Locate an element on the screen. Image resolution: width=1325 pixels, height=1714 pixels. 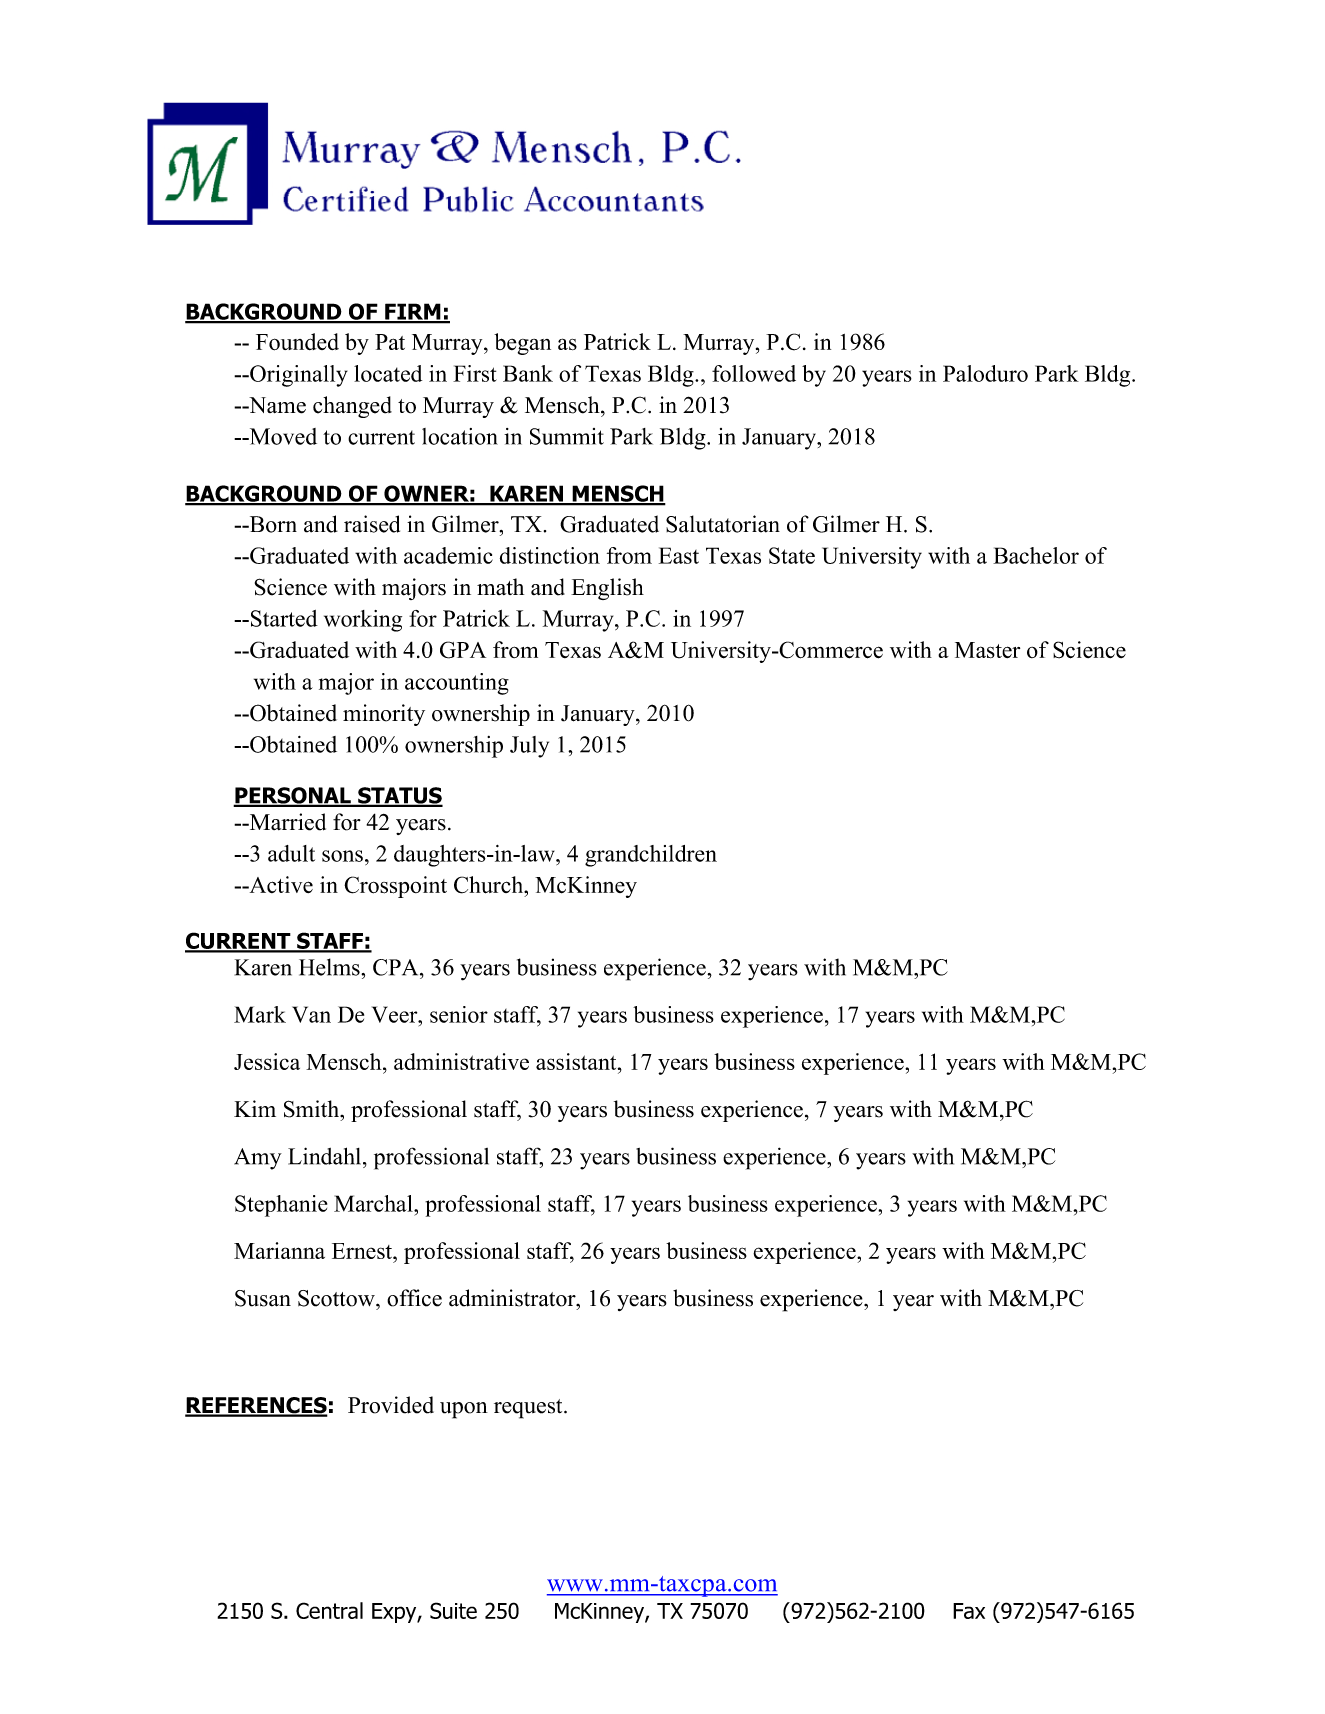
Fax is located at coordinates (969, 1611).
